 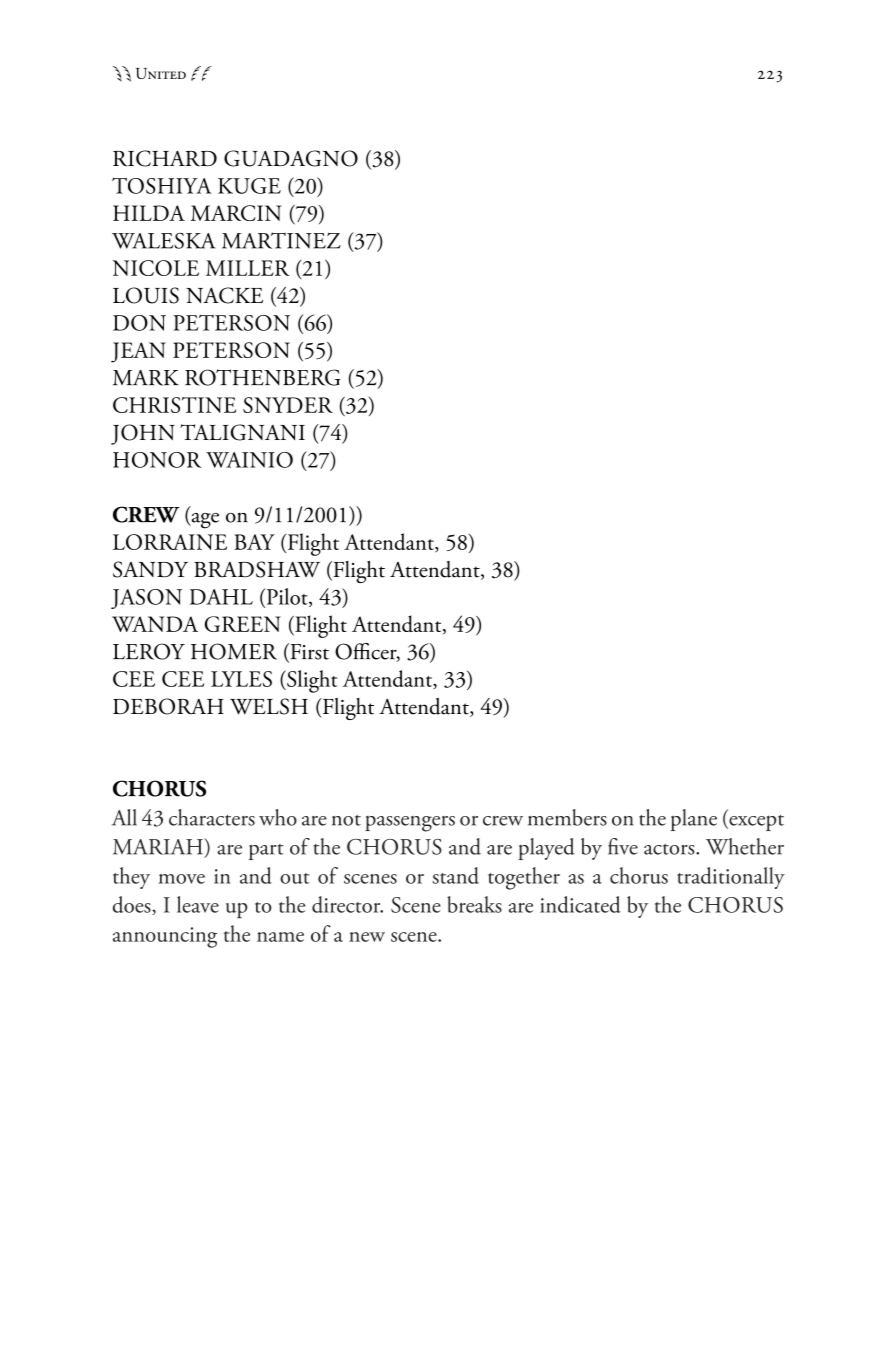 What do you see at coordinates (281, 240) in the image?
I see `MARTINEZ` at bounding box center [281, 240].
